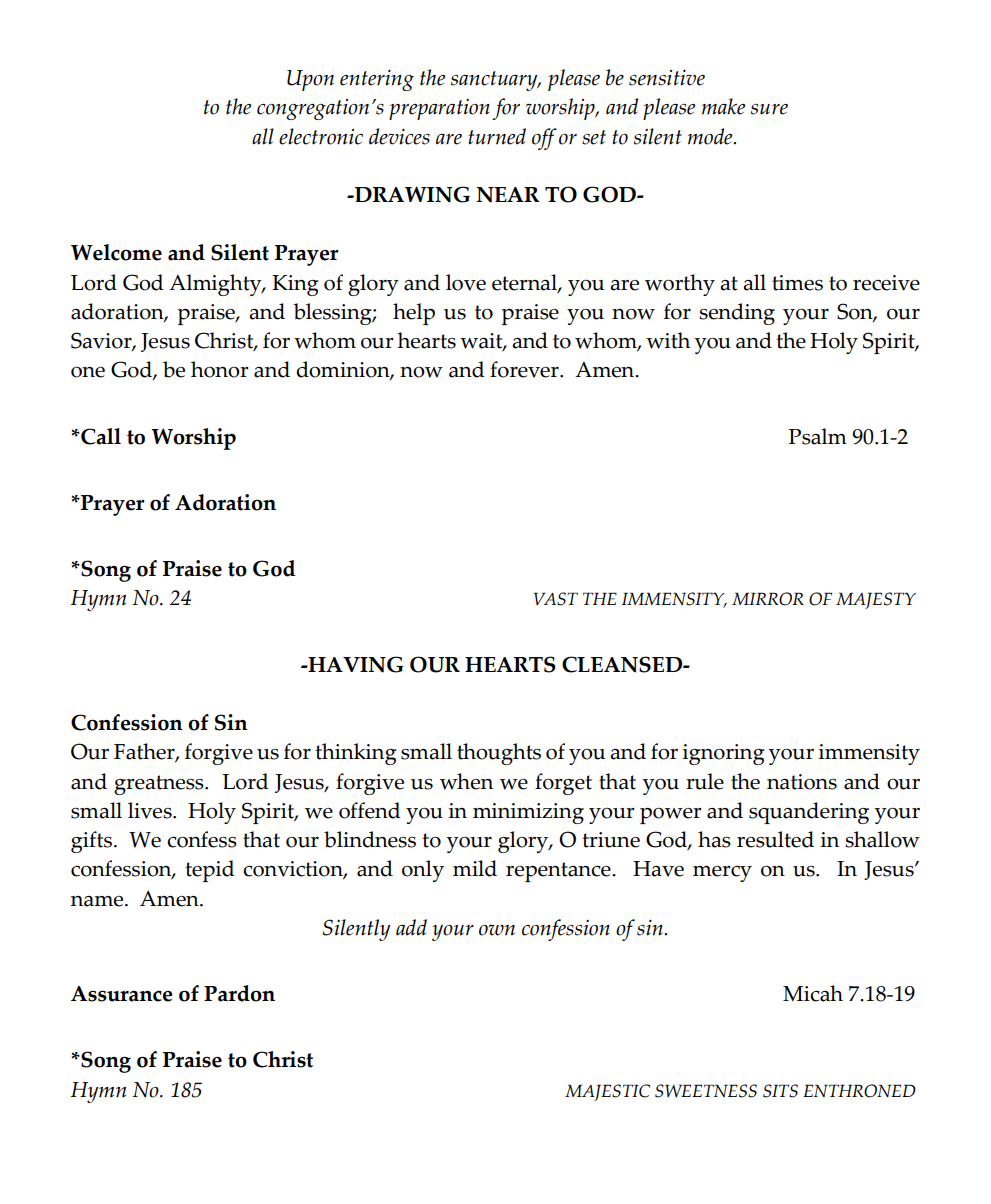 The height and width of the page is (1204, 991). What do you see at coordinates (607, 1092) in the page?
I see `MAJESTIC` at bounding box center [607, 1092].
